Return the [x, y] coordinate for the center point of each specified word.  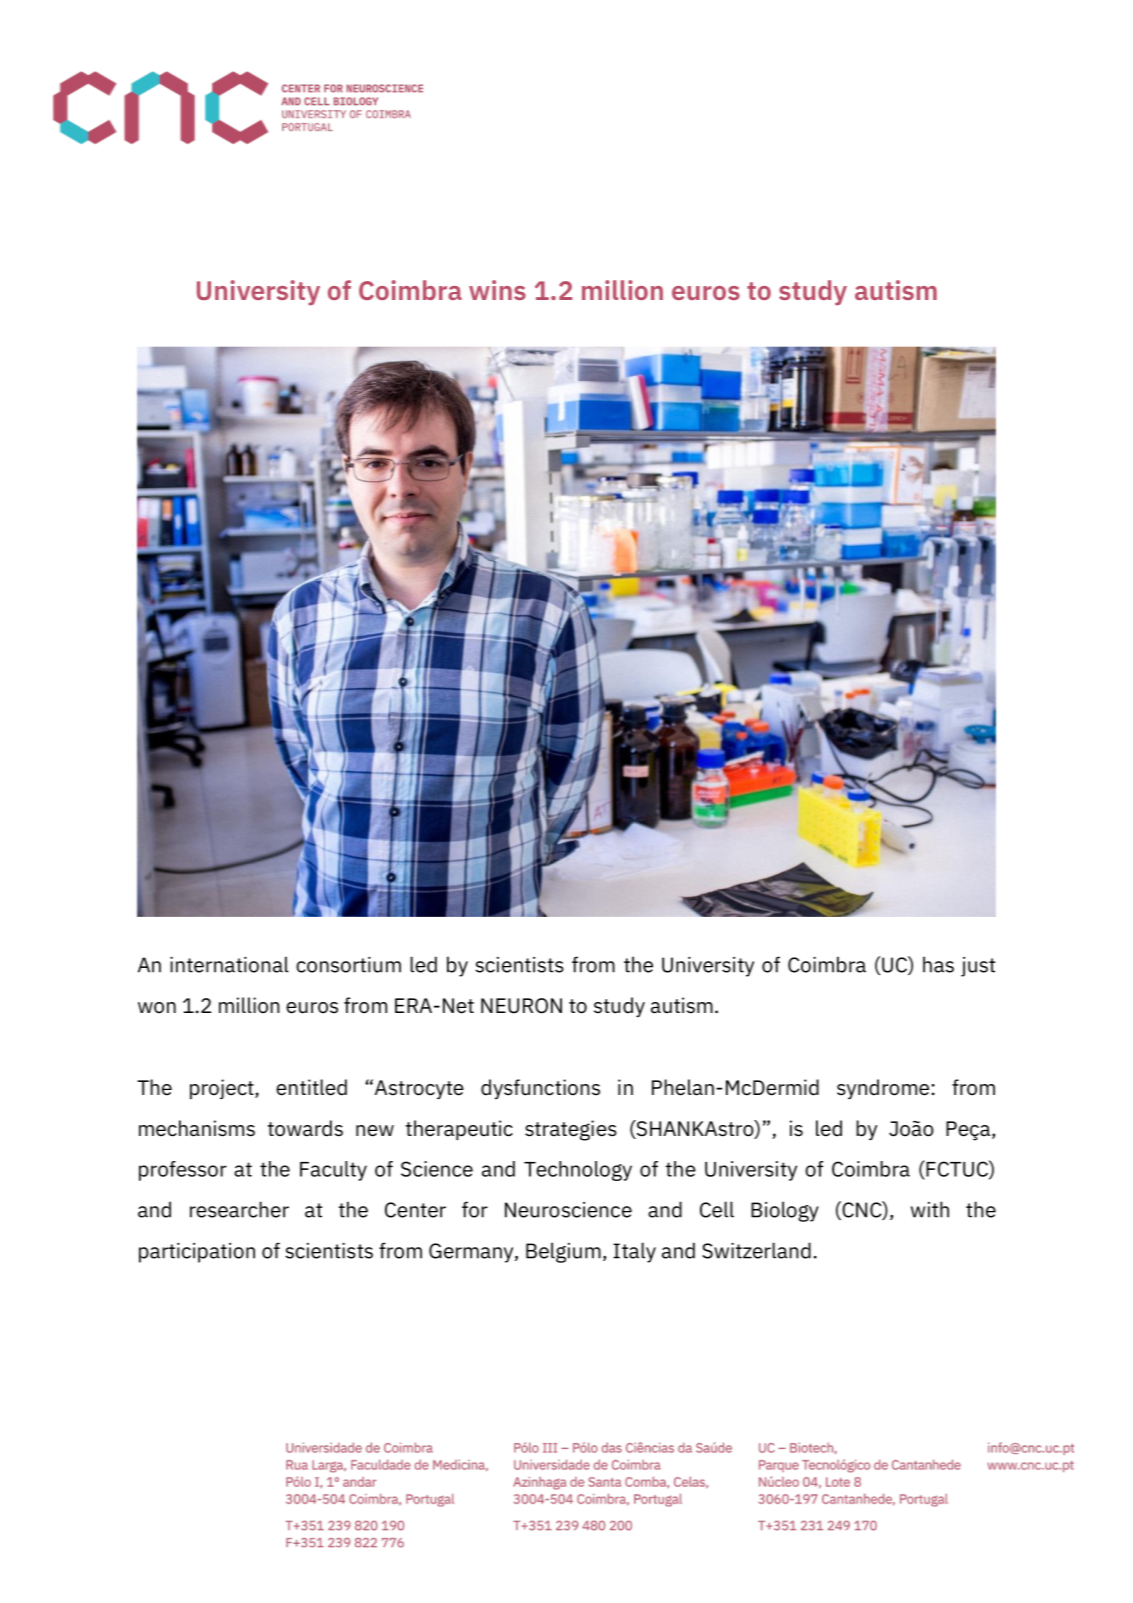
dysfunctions [540, 1089]
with [930, 1209]
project [223, 1089]
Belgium [563, 1252]
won [157, 1008]
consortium [348, 964]
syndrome [883, 1089]
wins [497, 290]
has [938, 964]
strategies [571, 1130]
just [978, 967]
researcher [239, 1209]
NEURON [521, 1006]
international [229, 964]
